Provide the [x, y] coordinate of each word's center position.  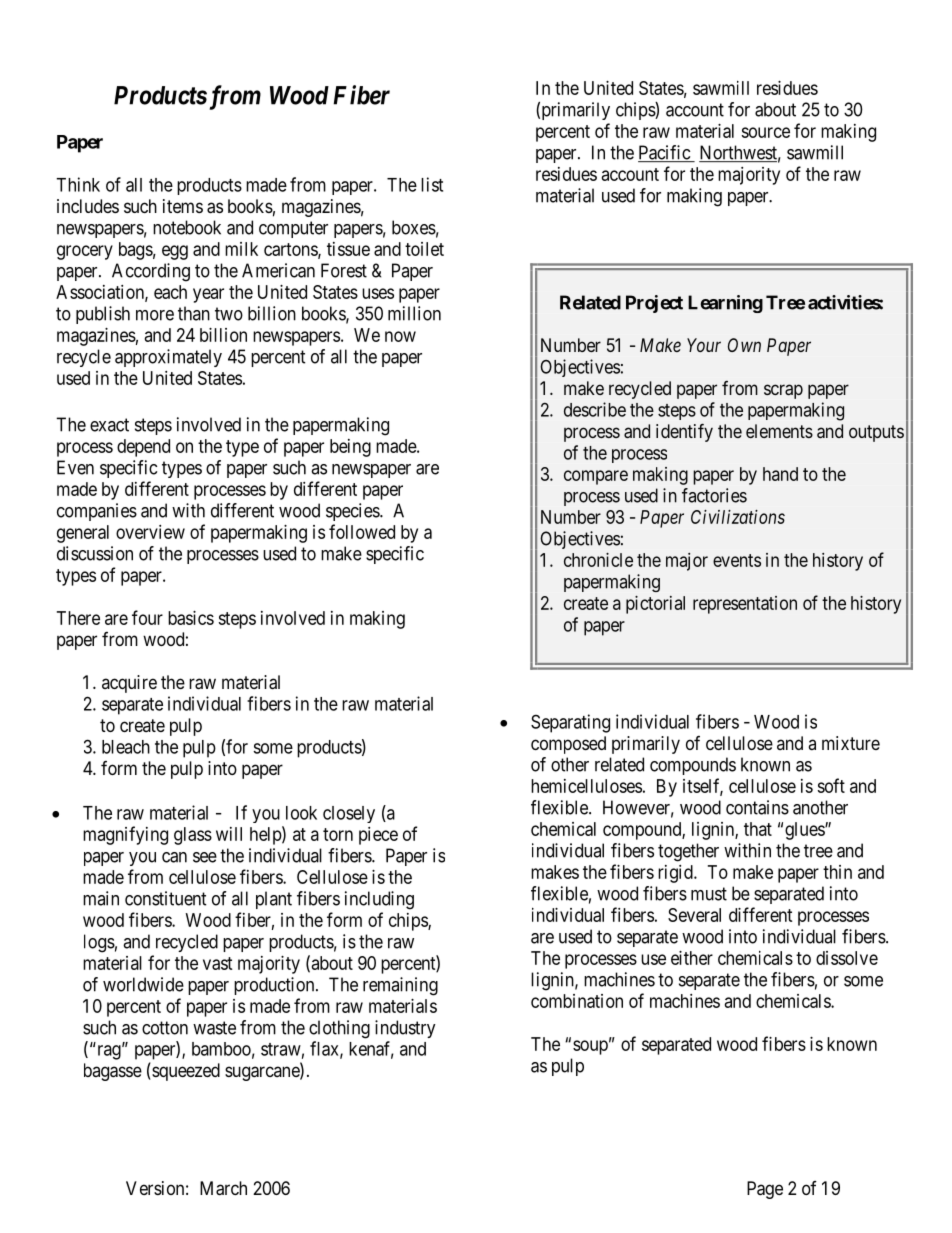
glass [193, 836]
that [758, 829]
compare [596, 477]
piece [378, 836]
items [183, 206]
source [765, 132]
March [223, 1188]
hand [780, 474]
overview [150, 532]
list [432, 184]
